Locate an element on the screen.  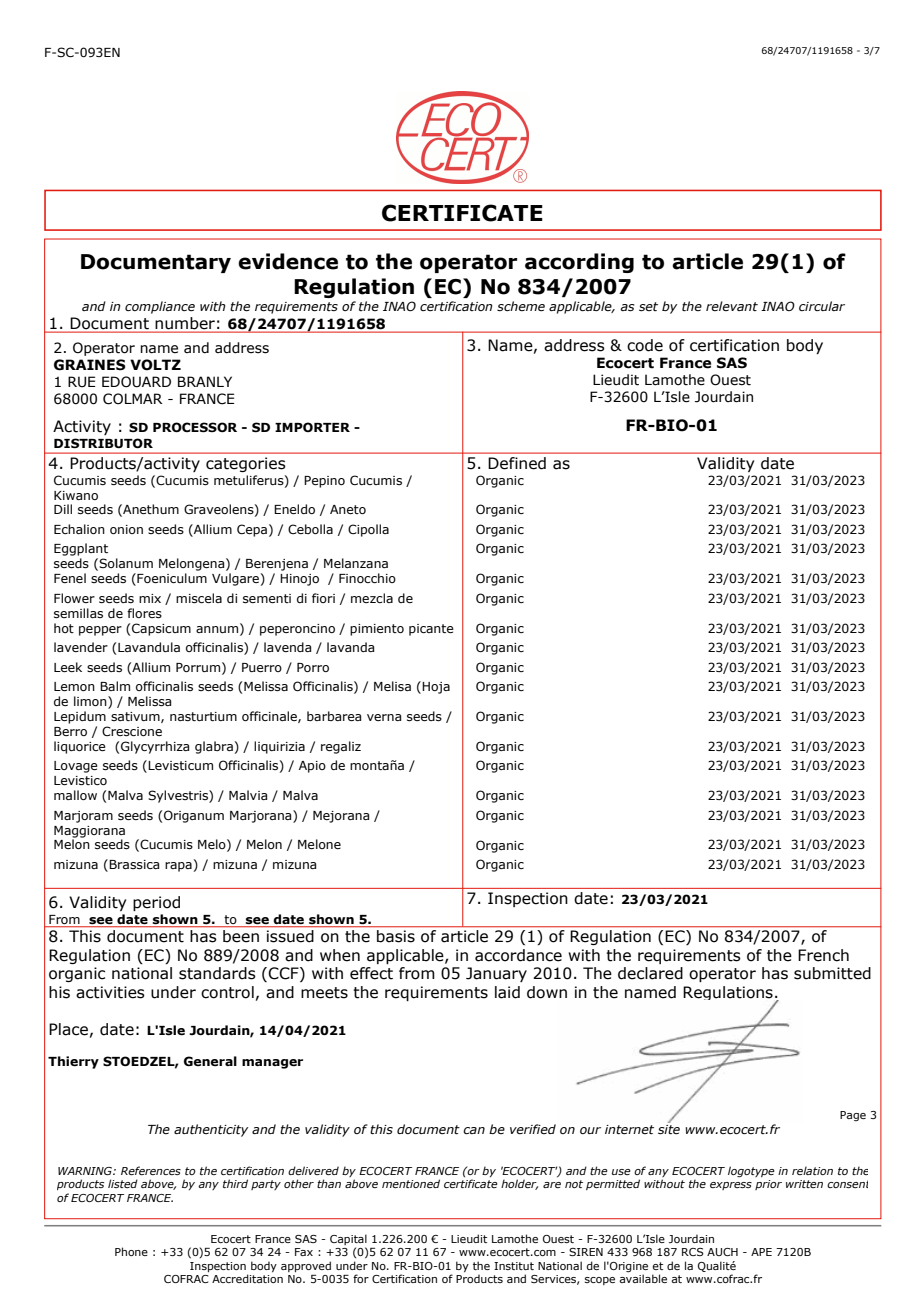
scheme is located at coordinates (521, 306).
